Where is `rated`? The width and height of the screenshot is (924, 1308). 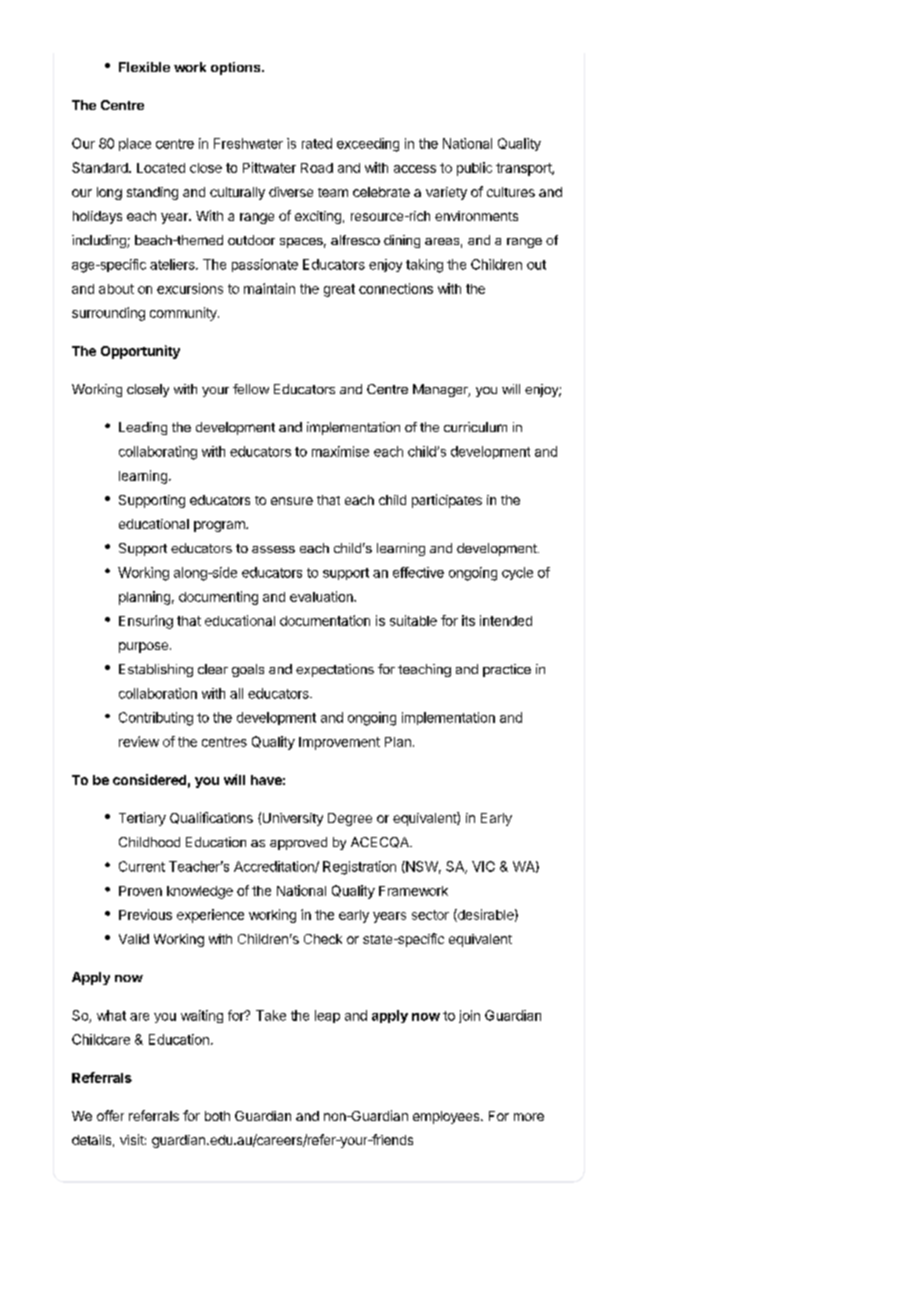
rated is located at coordinates (317, 143).
